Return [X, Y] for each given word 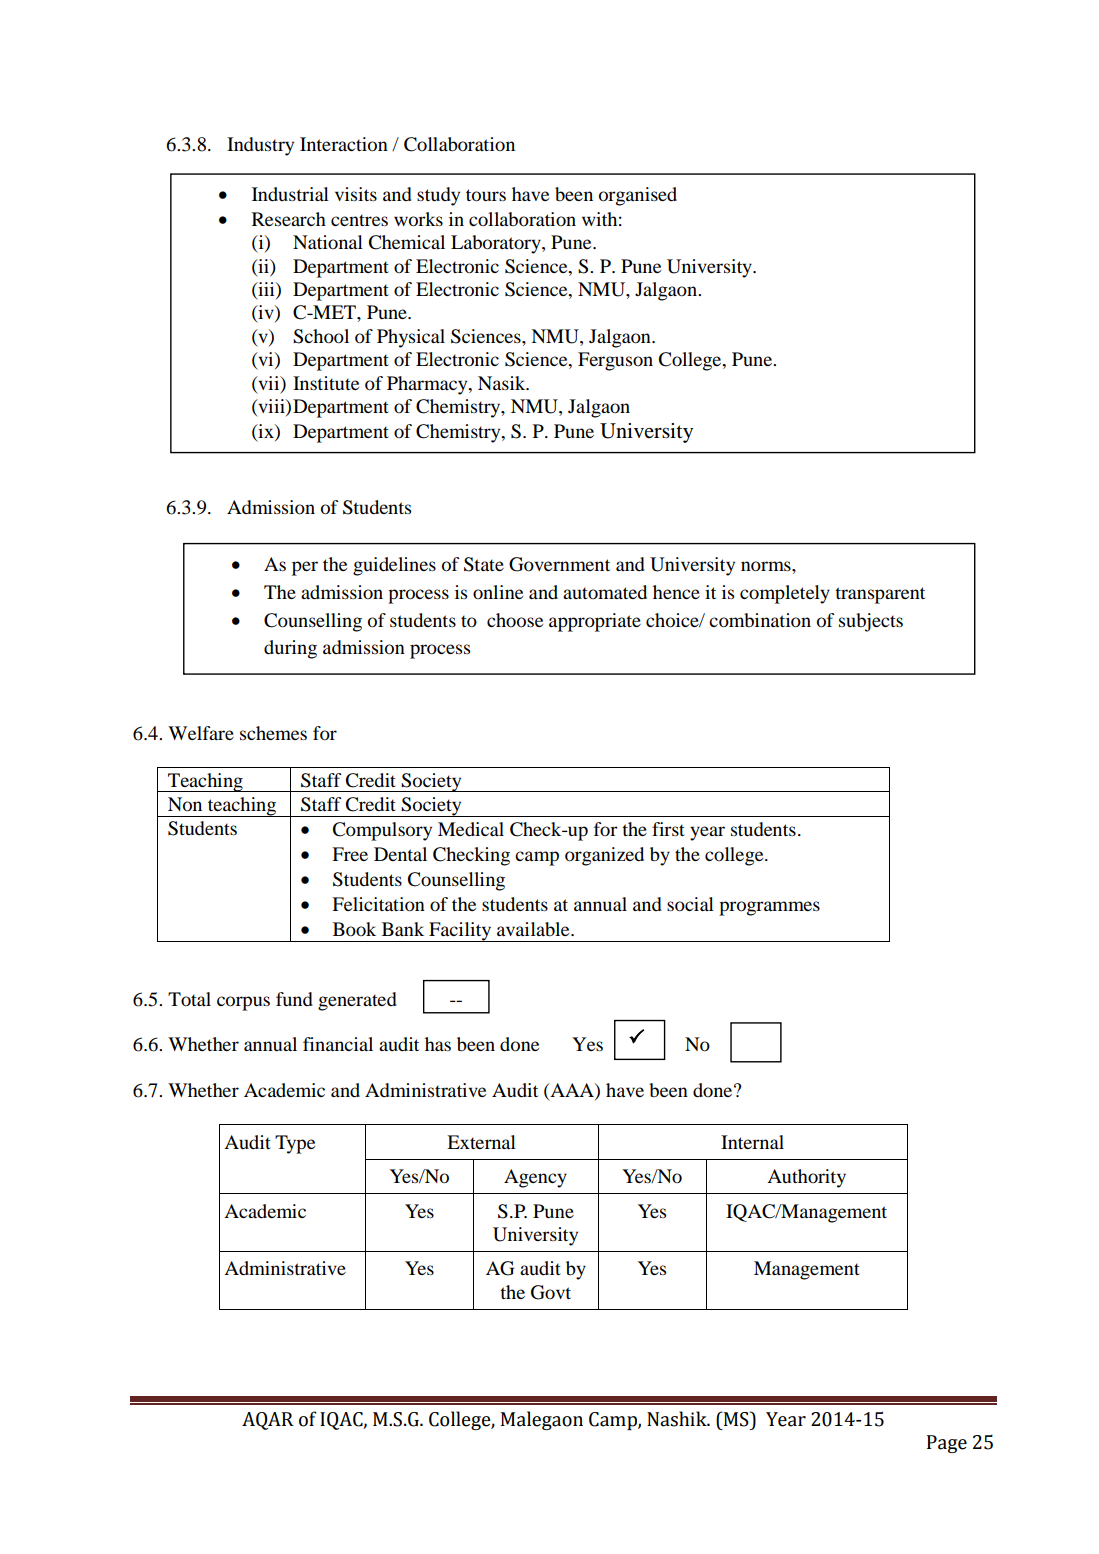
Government [559, 564]
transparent [880, 595]
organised [638, 196]
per [305, 568]
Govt [551, 1292]
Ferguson [615, 361]
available [534, 929]
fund [294, 999]
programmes [769, 908]
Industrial [290, 194]
